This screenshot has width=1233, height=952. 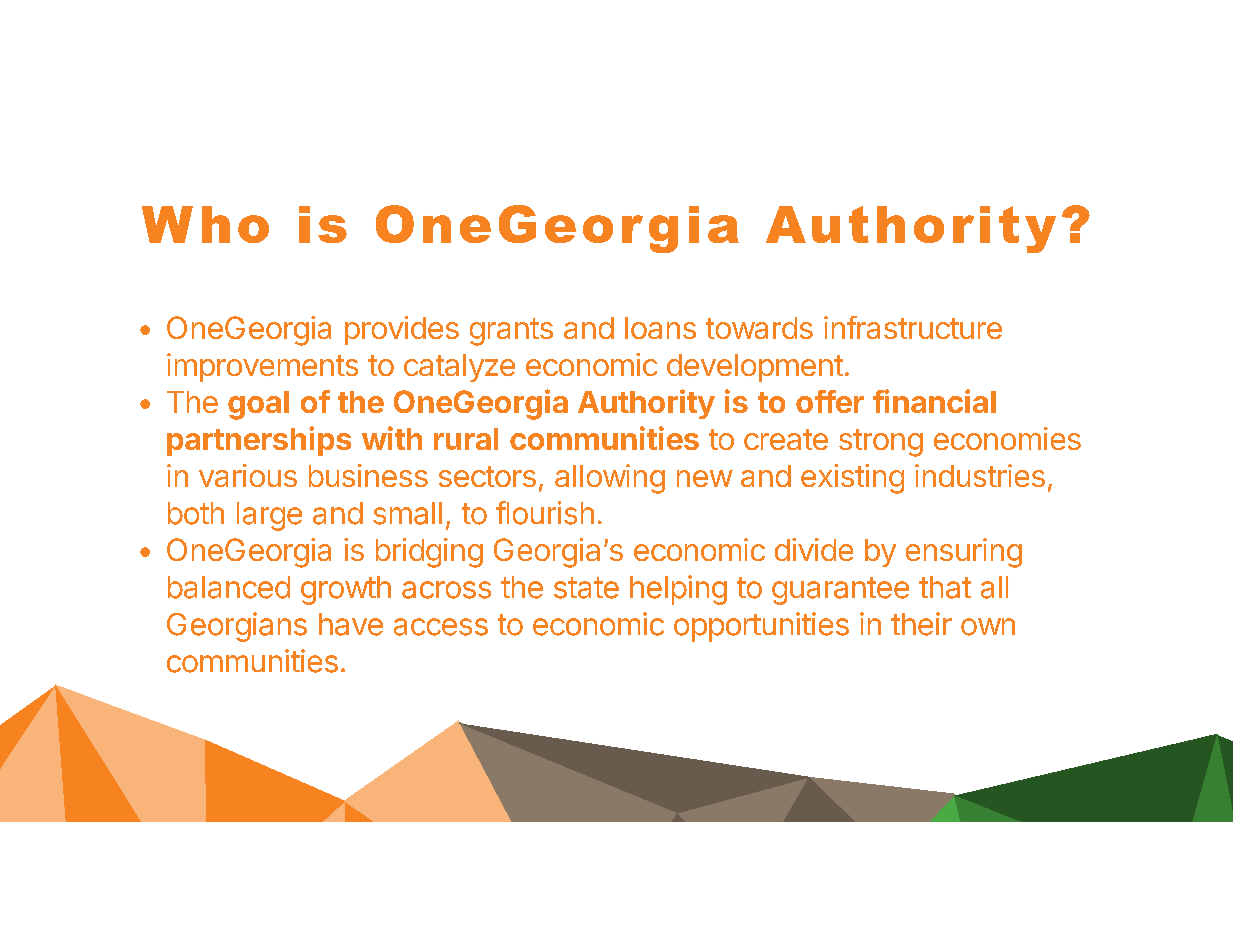 What do you see at coordinates (259, 441) in the screenshot?
I see `partnerships` at bounding box center [259, 441].
